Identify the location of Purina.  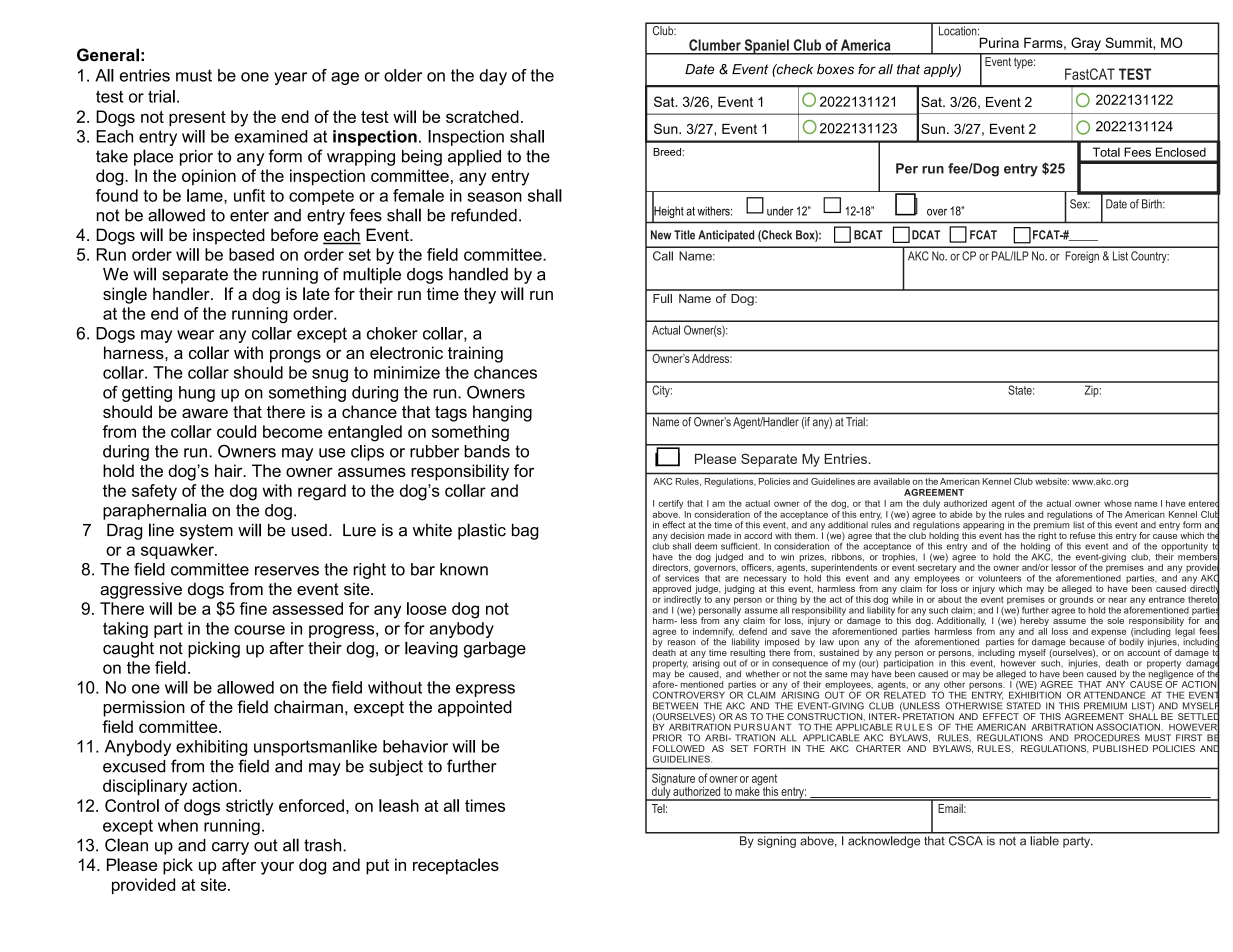
(998, 41).
